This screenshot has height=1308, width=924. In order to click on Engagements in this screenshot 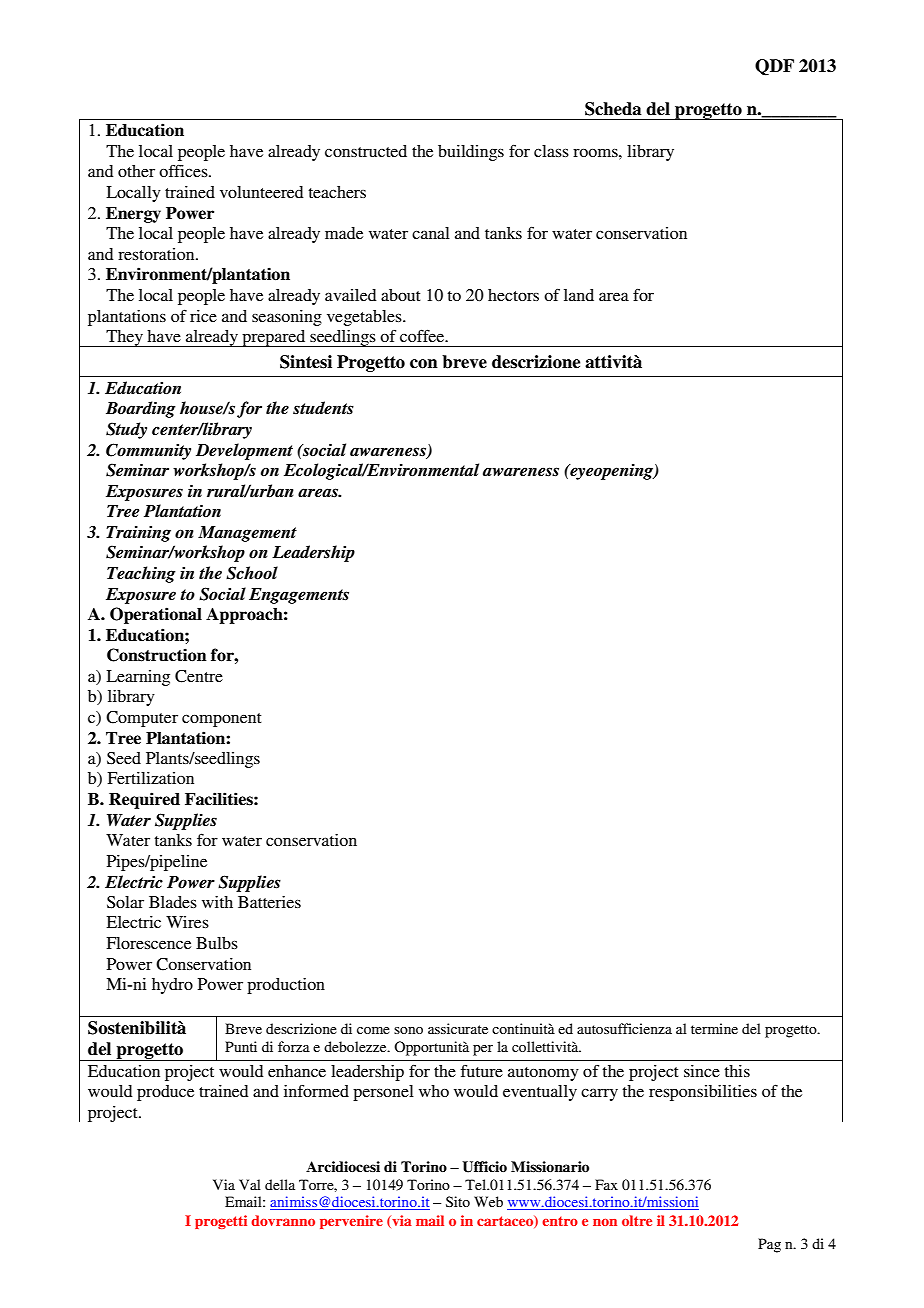, I will do `click(299, 596)`.
